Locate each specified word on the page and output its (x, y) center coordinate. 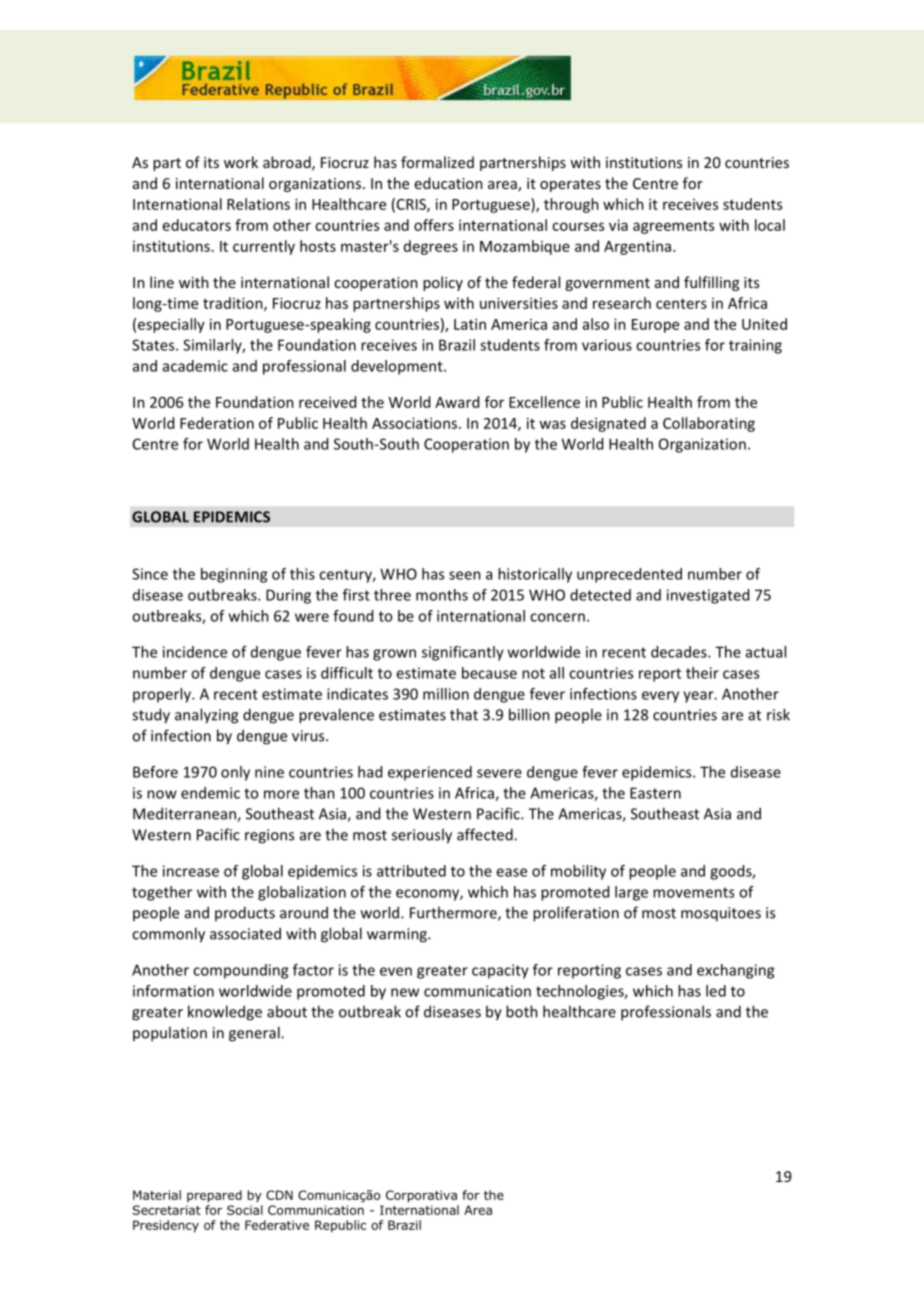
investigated (708, 596)
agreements (673, 227)
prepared (214, 1196)
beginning (234, 575)
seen (465, 575)
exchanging (735, 971)
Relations (258, 204)
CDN (279, 1195)
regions (269, 836)
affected (486, 834)
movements (693, 892)
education (449, 183)
